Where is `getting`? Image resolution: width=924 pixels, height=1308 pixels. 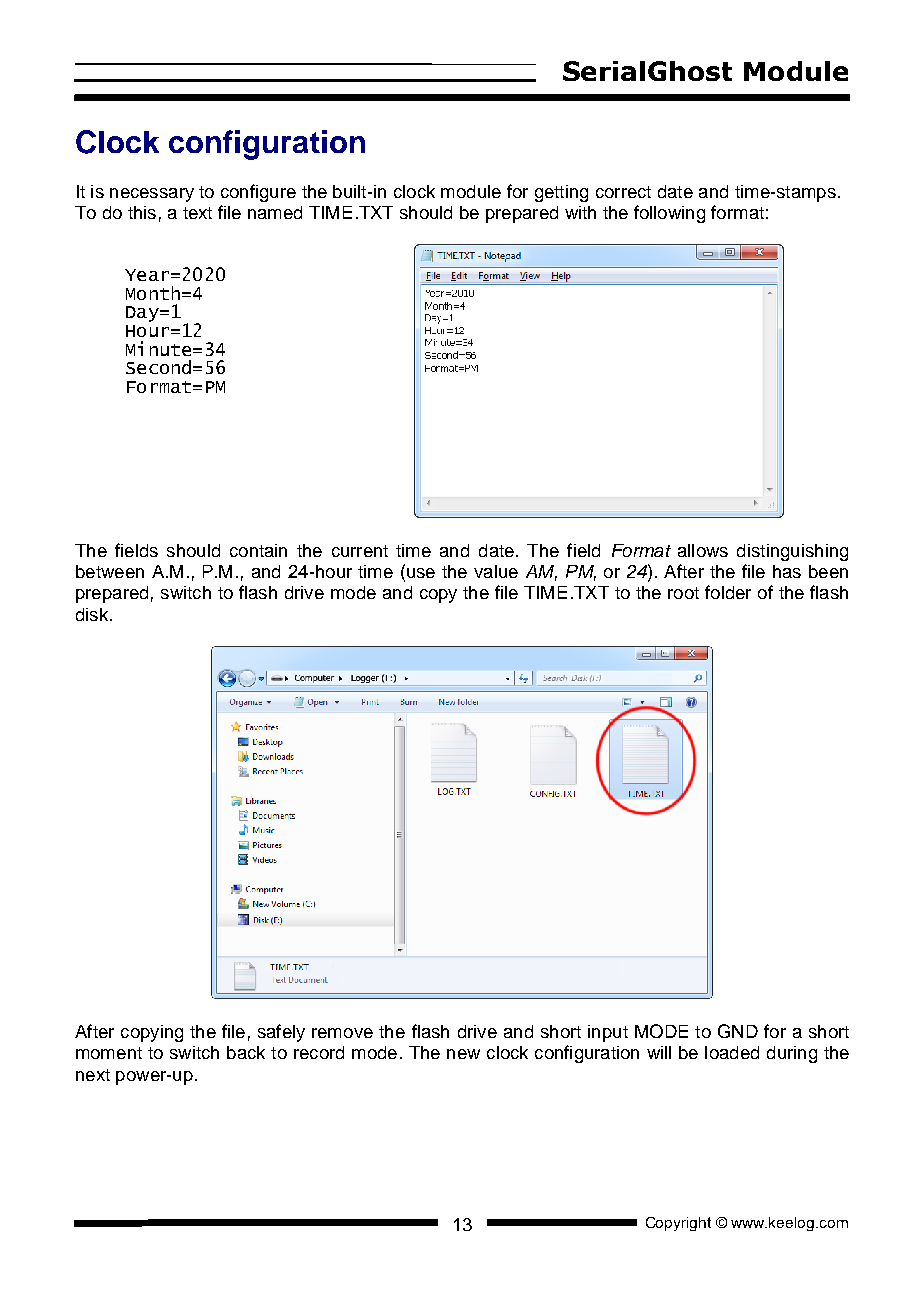 getting is located at coordinates (561, 193).
